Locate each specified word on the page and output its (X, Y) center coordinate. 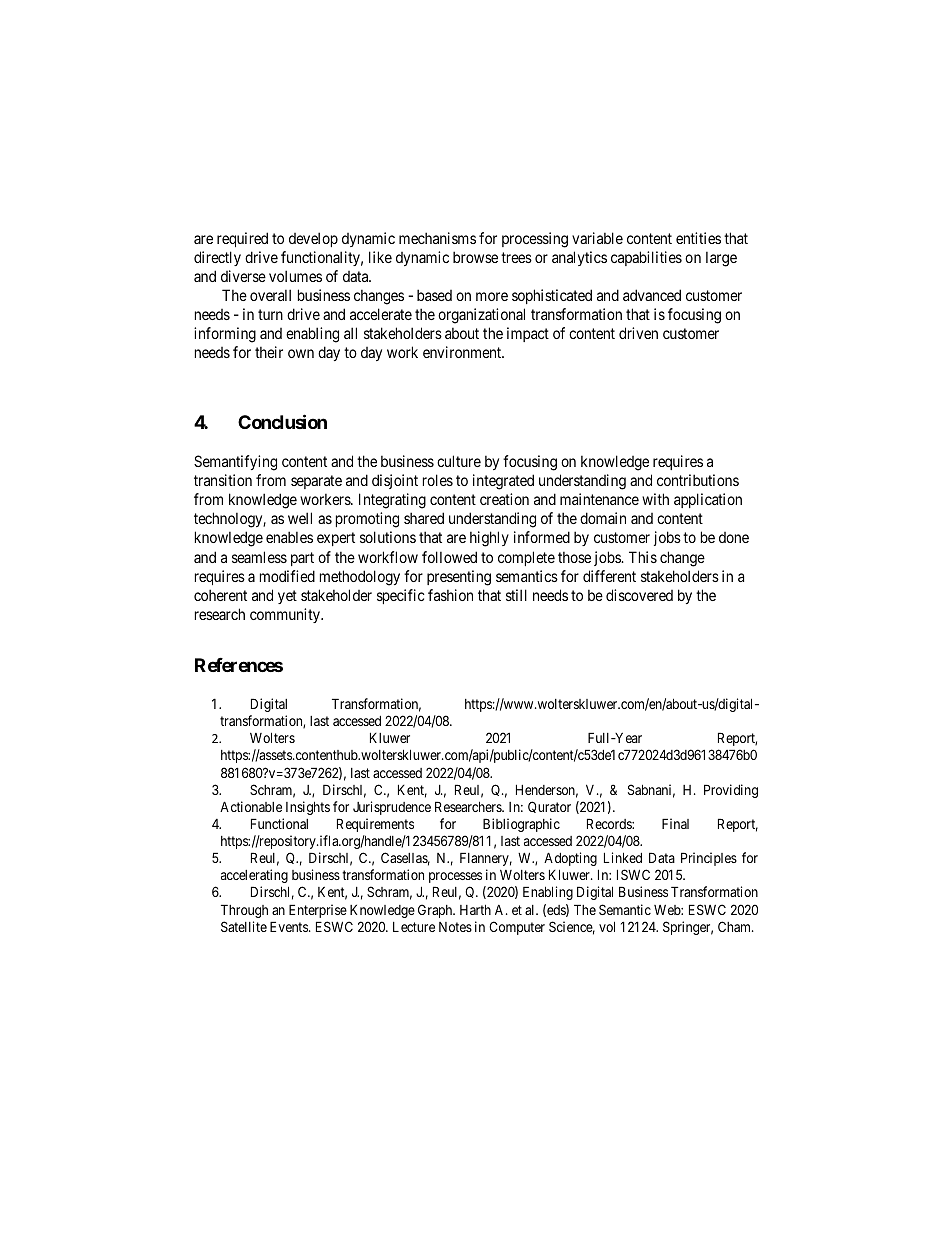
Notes (455, 927)
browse (475, 257)
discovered (639, 595)
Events (290, 926)
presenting (459, 578)
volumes (295, 276)
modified (287, 576)
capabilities (646, 258)
